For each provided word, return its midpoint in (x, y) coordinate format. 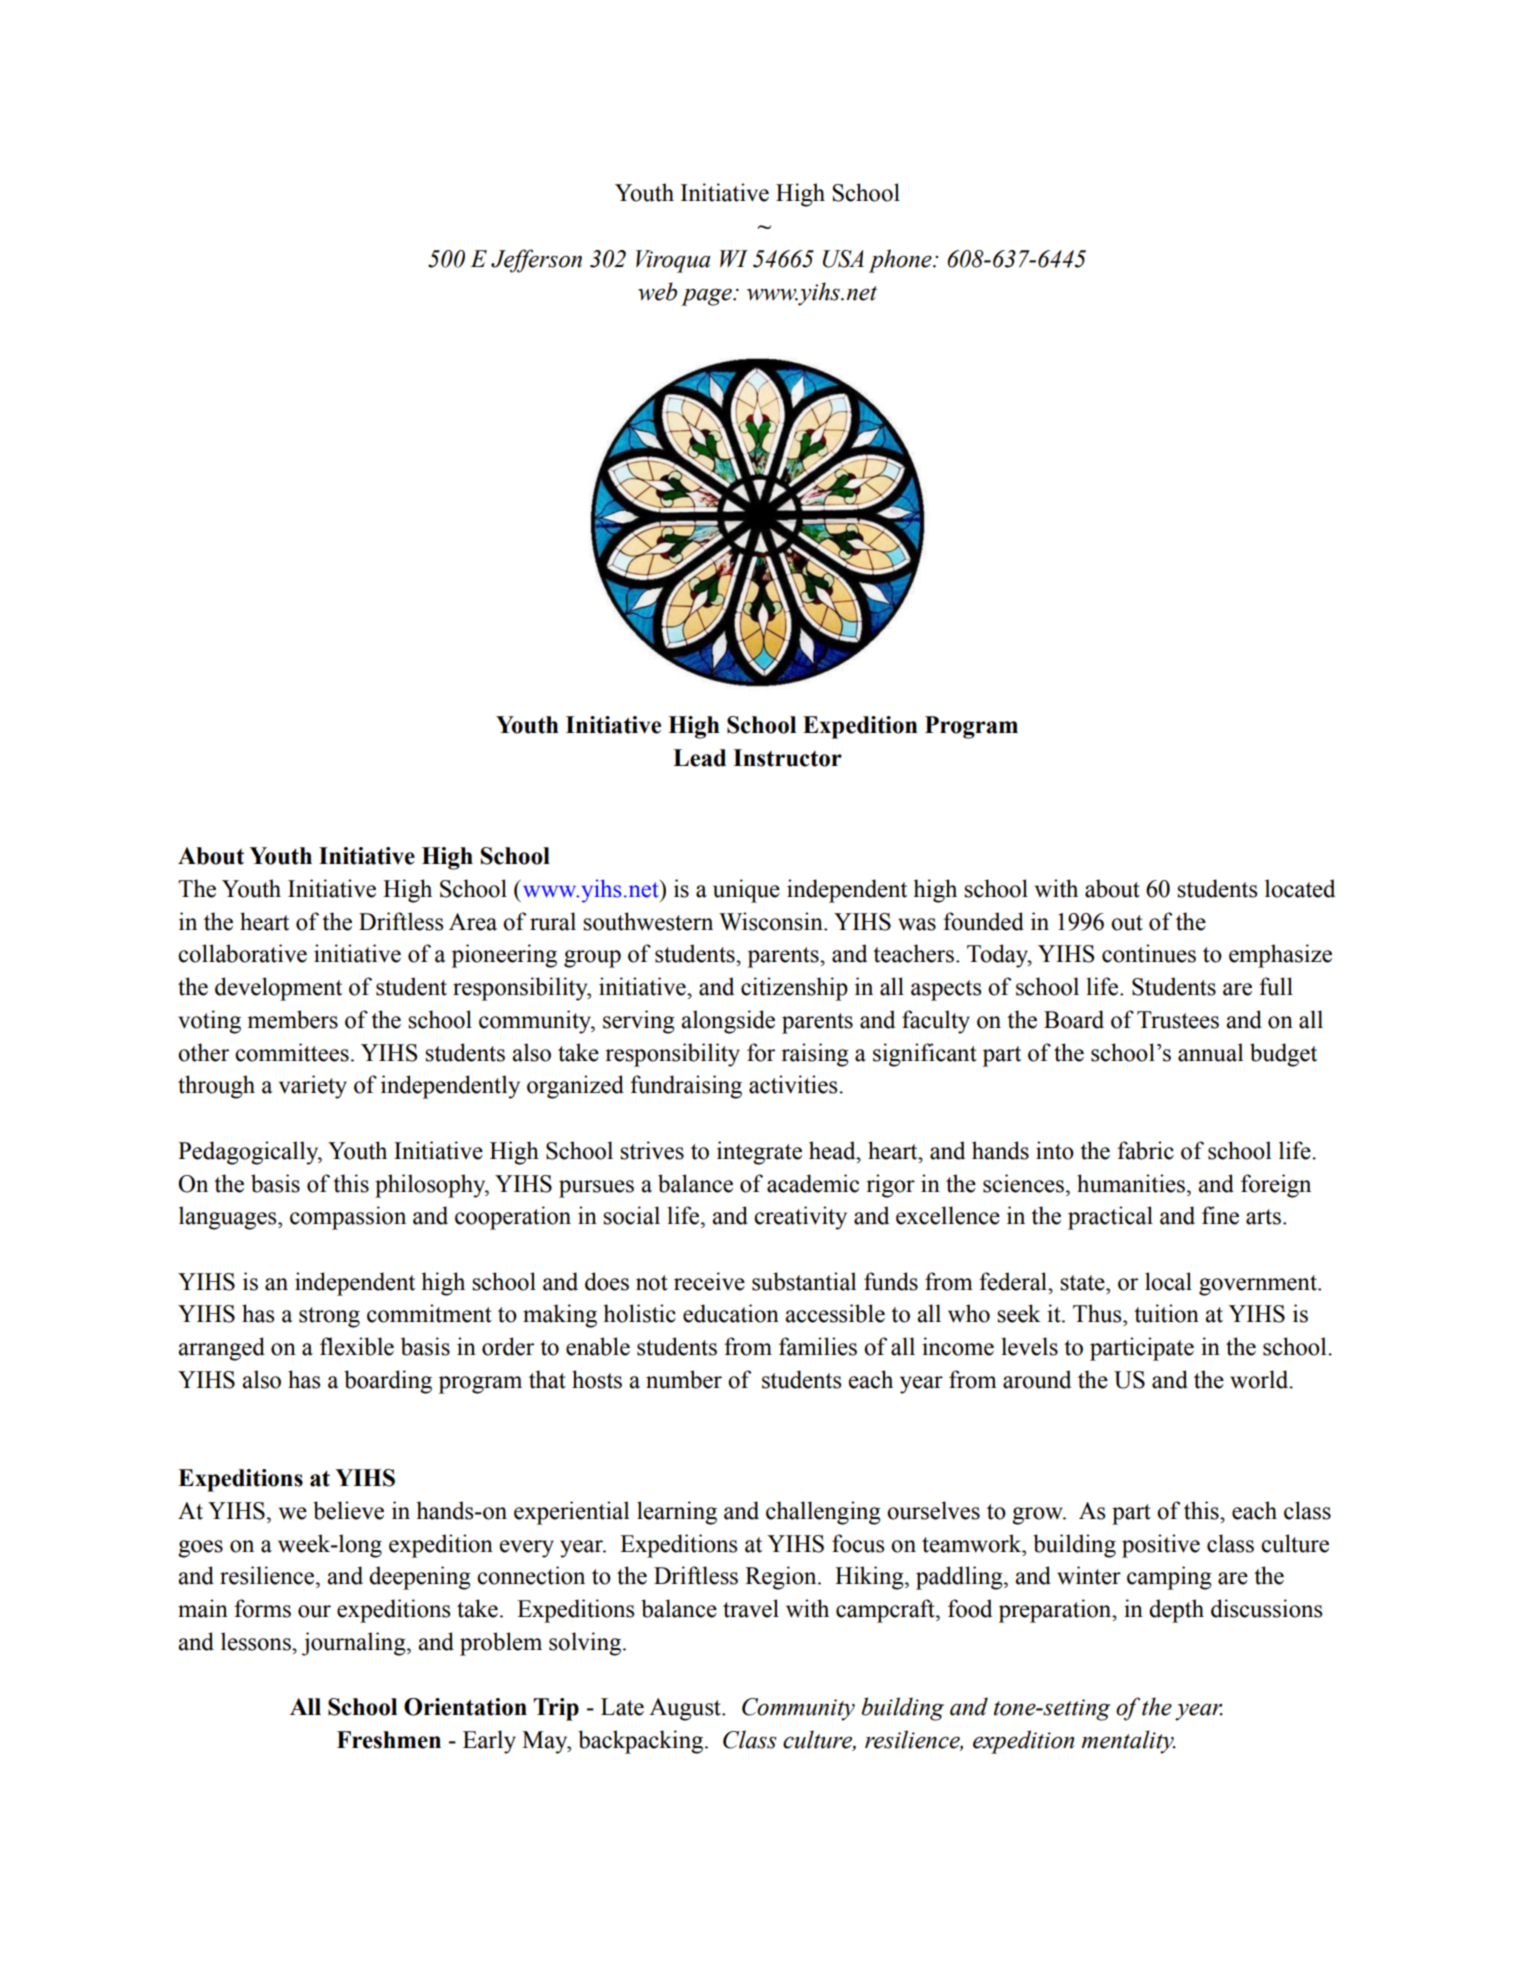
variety (313, 1087)
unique (746, 891)
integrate (759, 1153)
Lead (699, 758)
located (1300, 888)
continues (1149, 953)
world (1260, 1379)
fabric (1145, 1150)
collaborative (242, 953)
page (707, 297)
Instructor (787, 758)
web (657, 291)
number (684, 1379)
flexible (357, 1346)
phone (901, 261)
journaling (355, 1644)
